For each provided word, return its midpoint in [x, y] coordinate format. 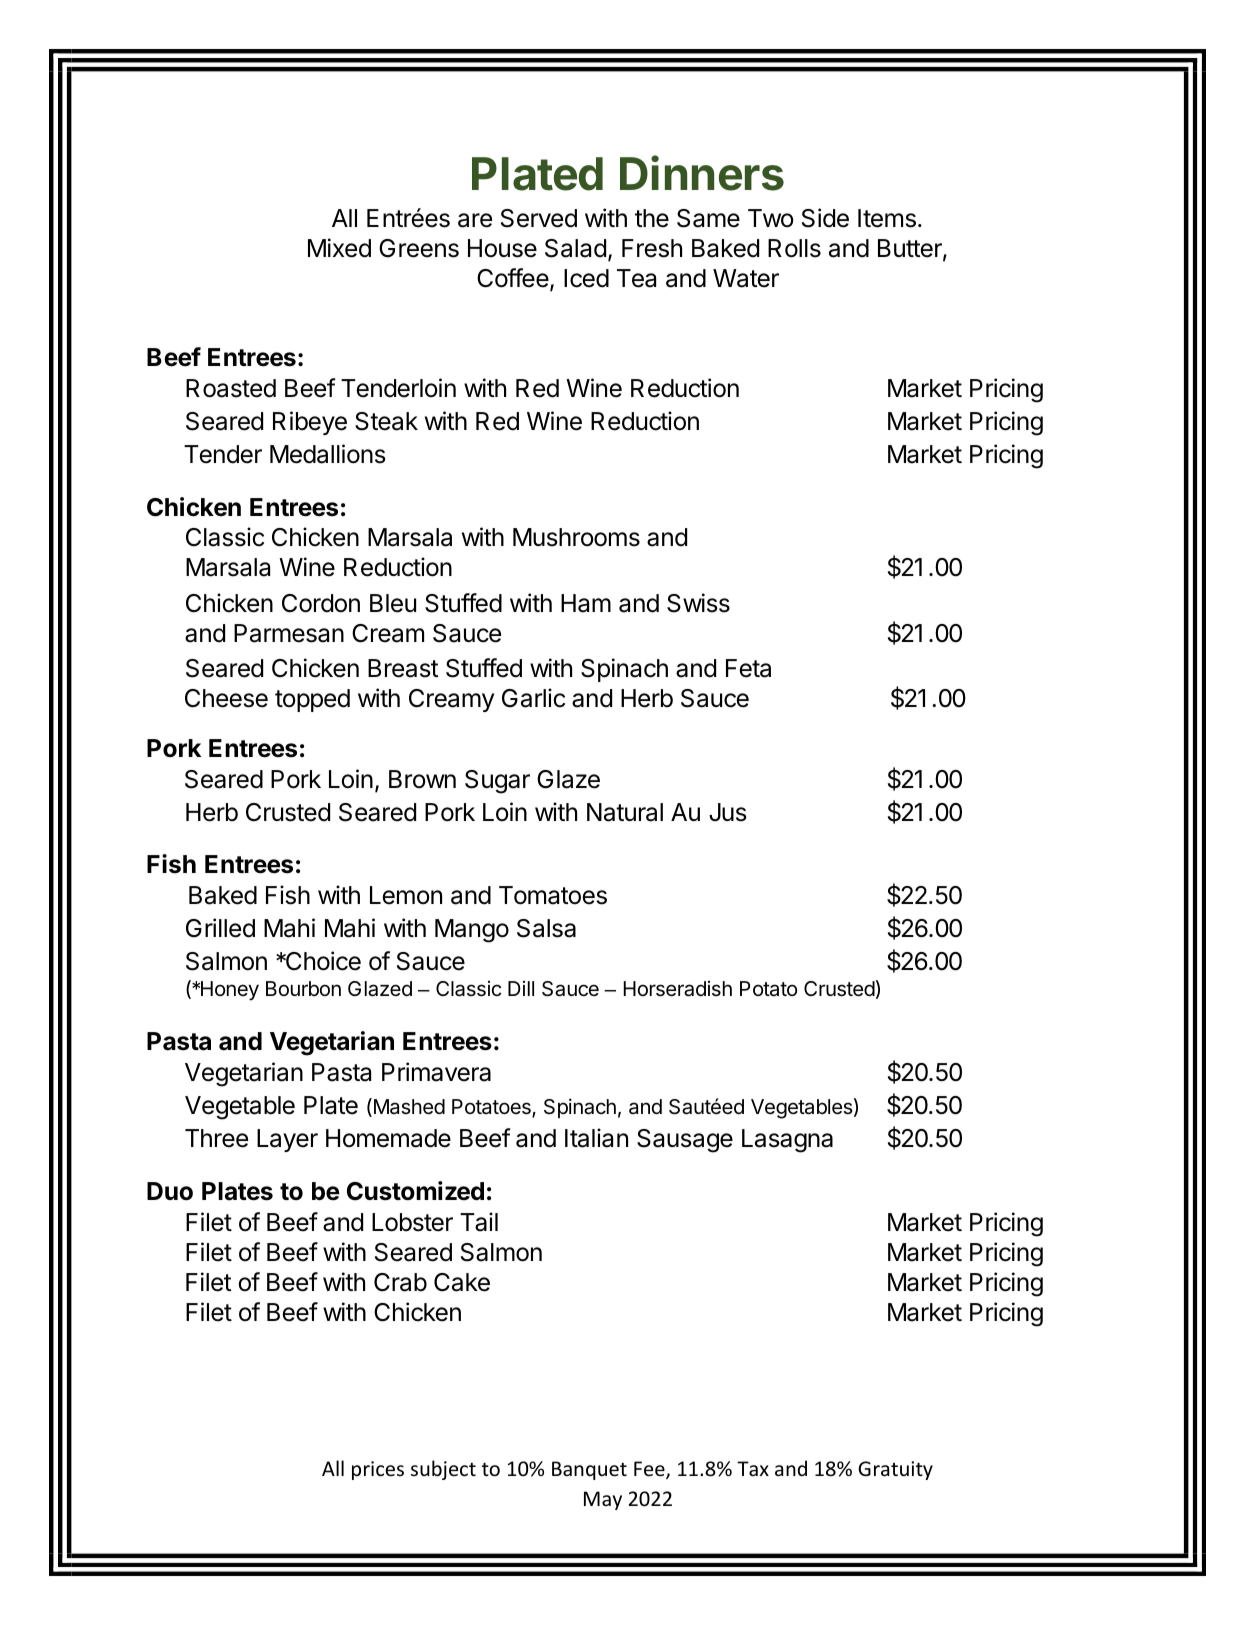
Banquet [589, 1470]
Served [539, 218]
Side [825, 218]
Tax [753, 1468]
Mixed [339, 248]
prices [378, 1470]
